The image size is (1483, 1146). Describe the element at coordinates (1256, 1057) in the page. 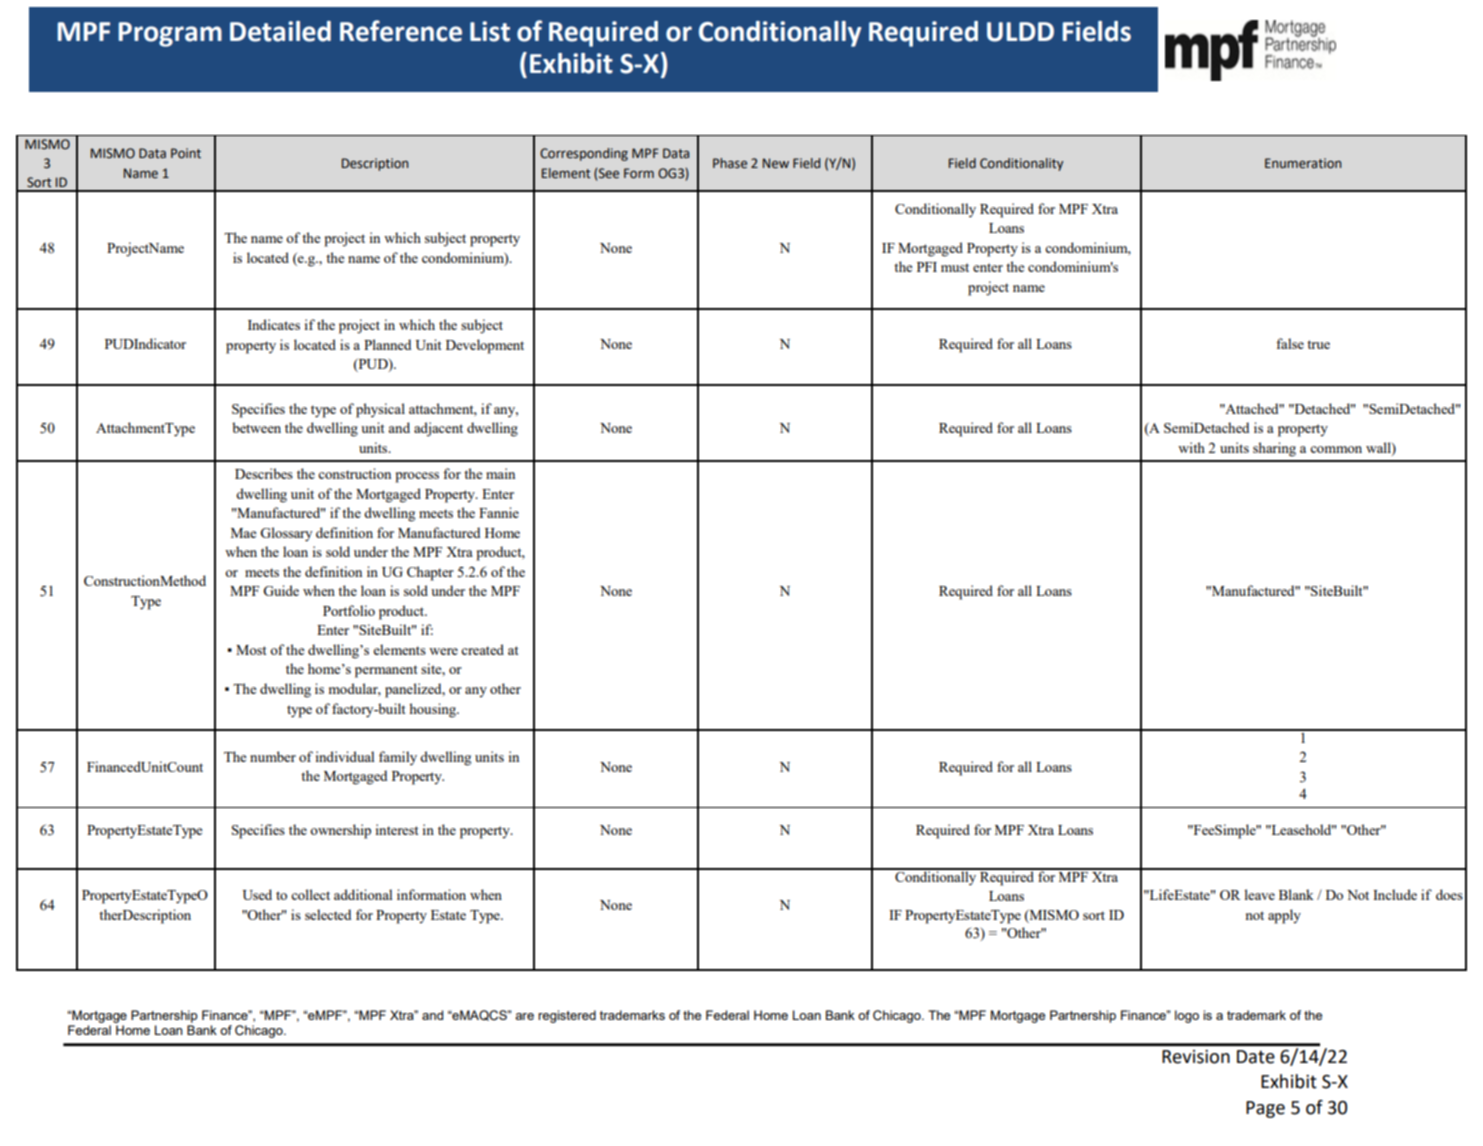

I see `Date` at that location.
